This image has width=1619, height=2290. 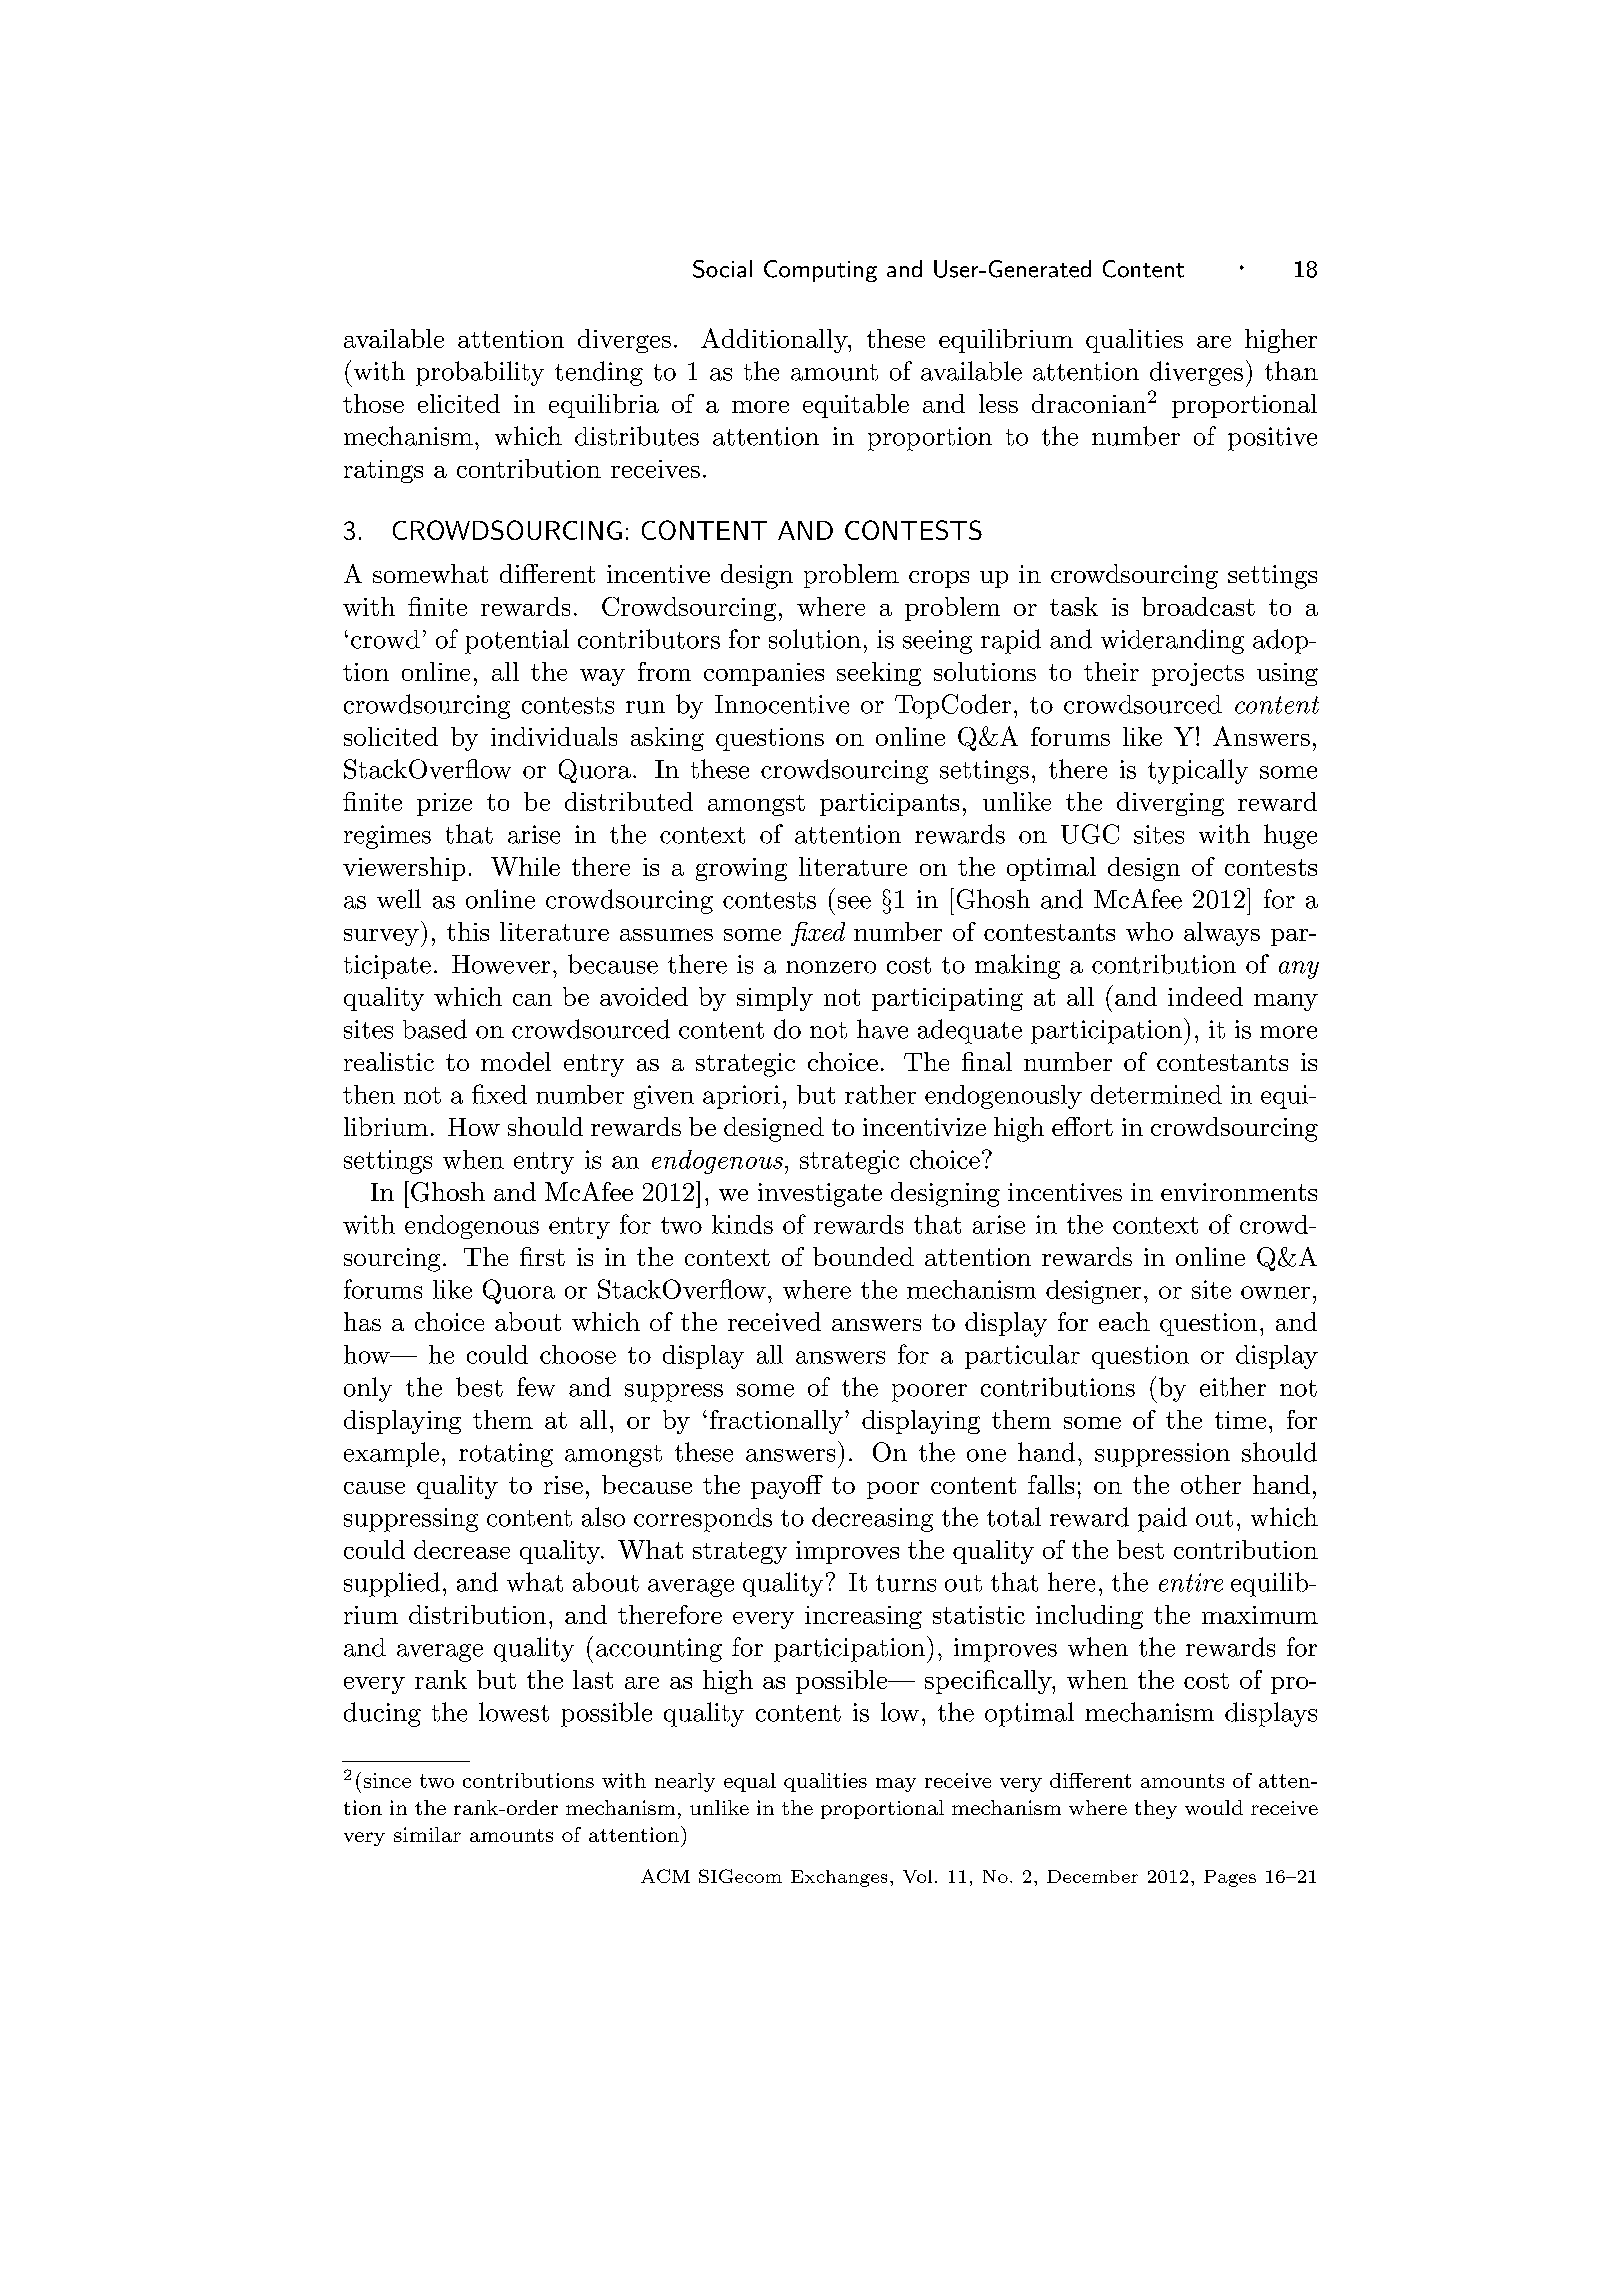 What do you see at coordinates (820, 271) in the image?
I see `Computing` at bounding box center [820, 271].
